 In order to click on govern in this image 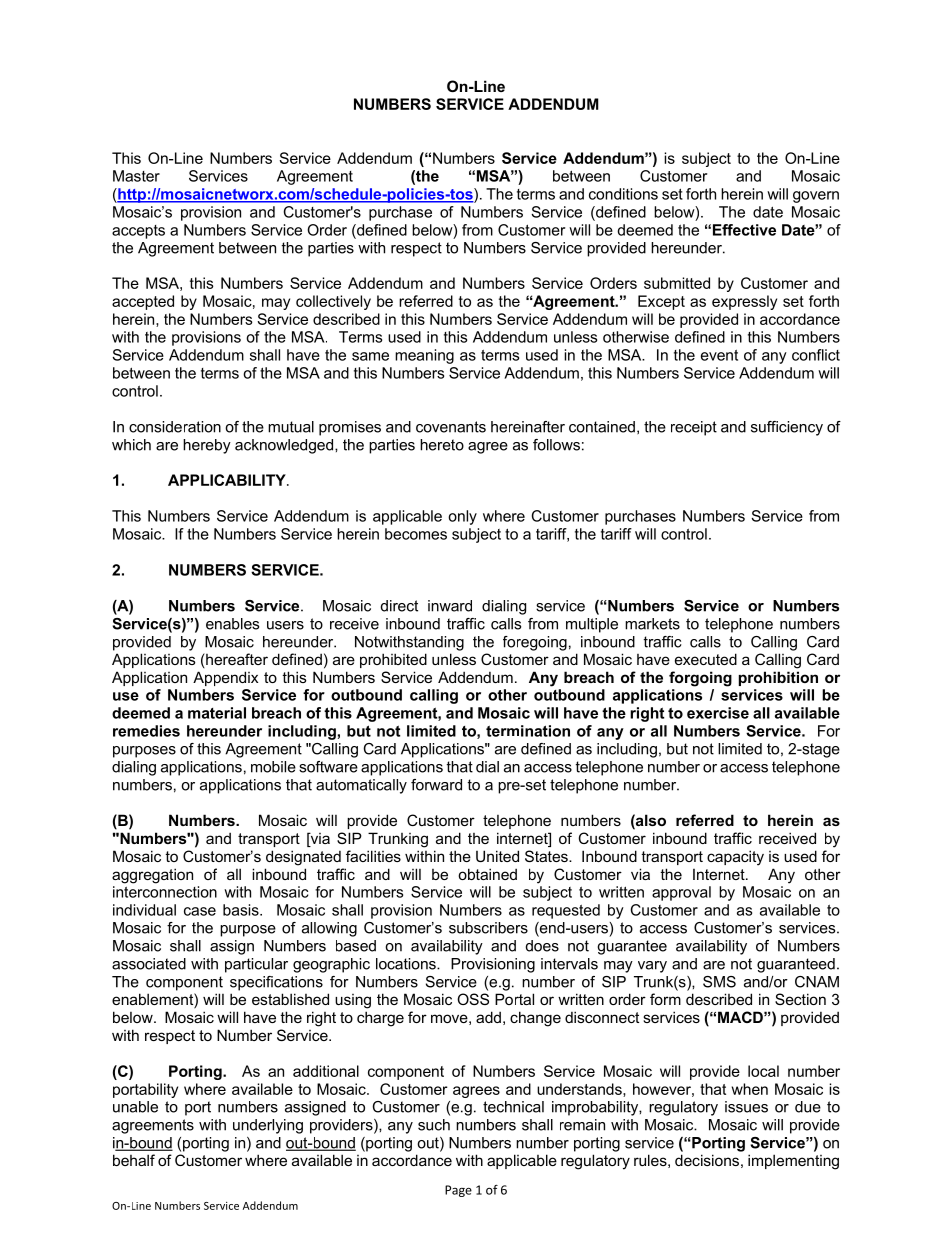, I will do `click(816, 197)`.
